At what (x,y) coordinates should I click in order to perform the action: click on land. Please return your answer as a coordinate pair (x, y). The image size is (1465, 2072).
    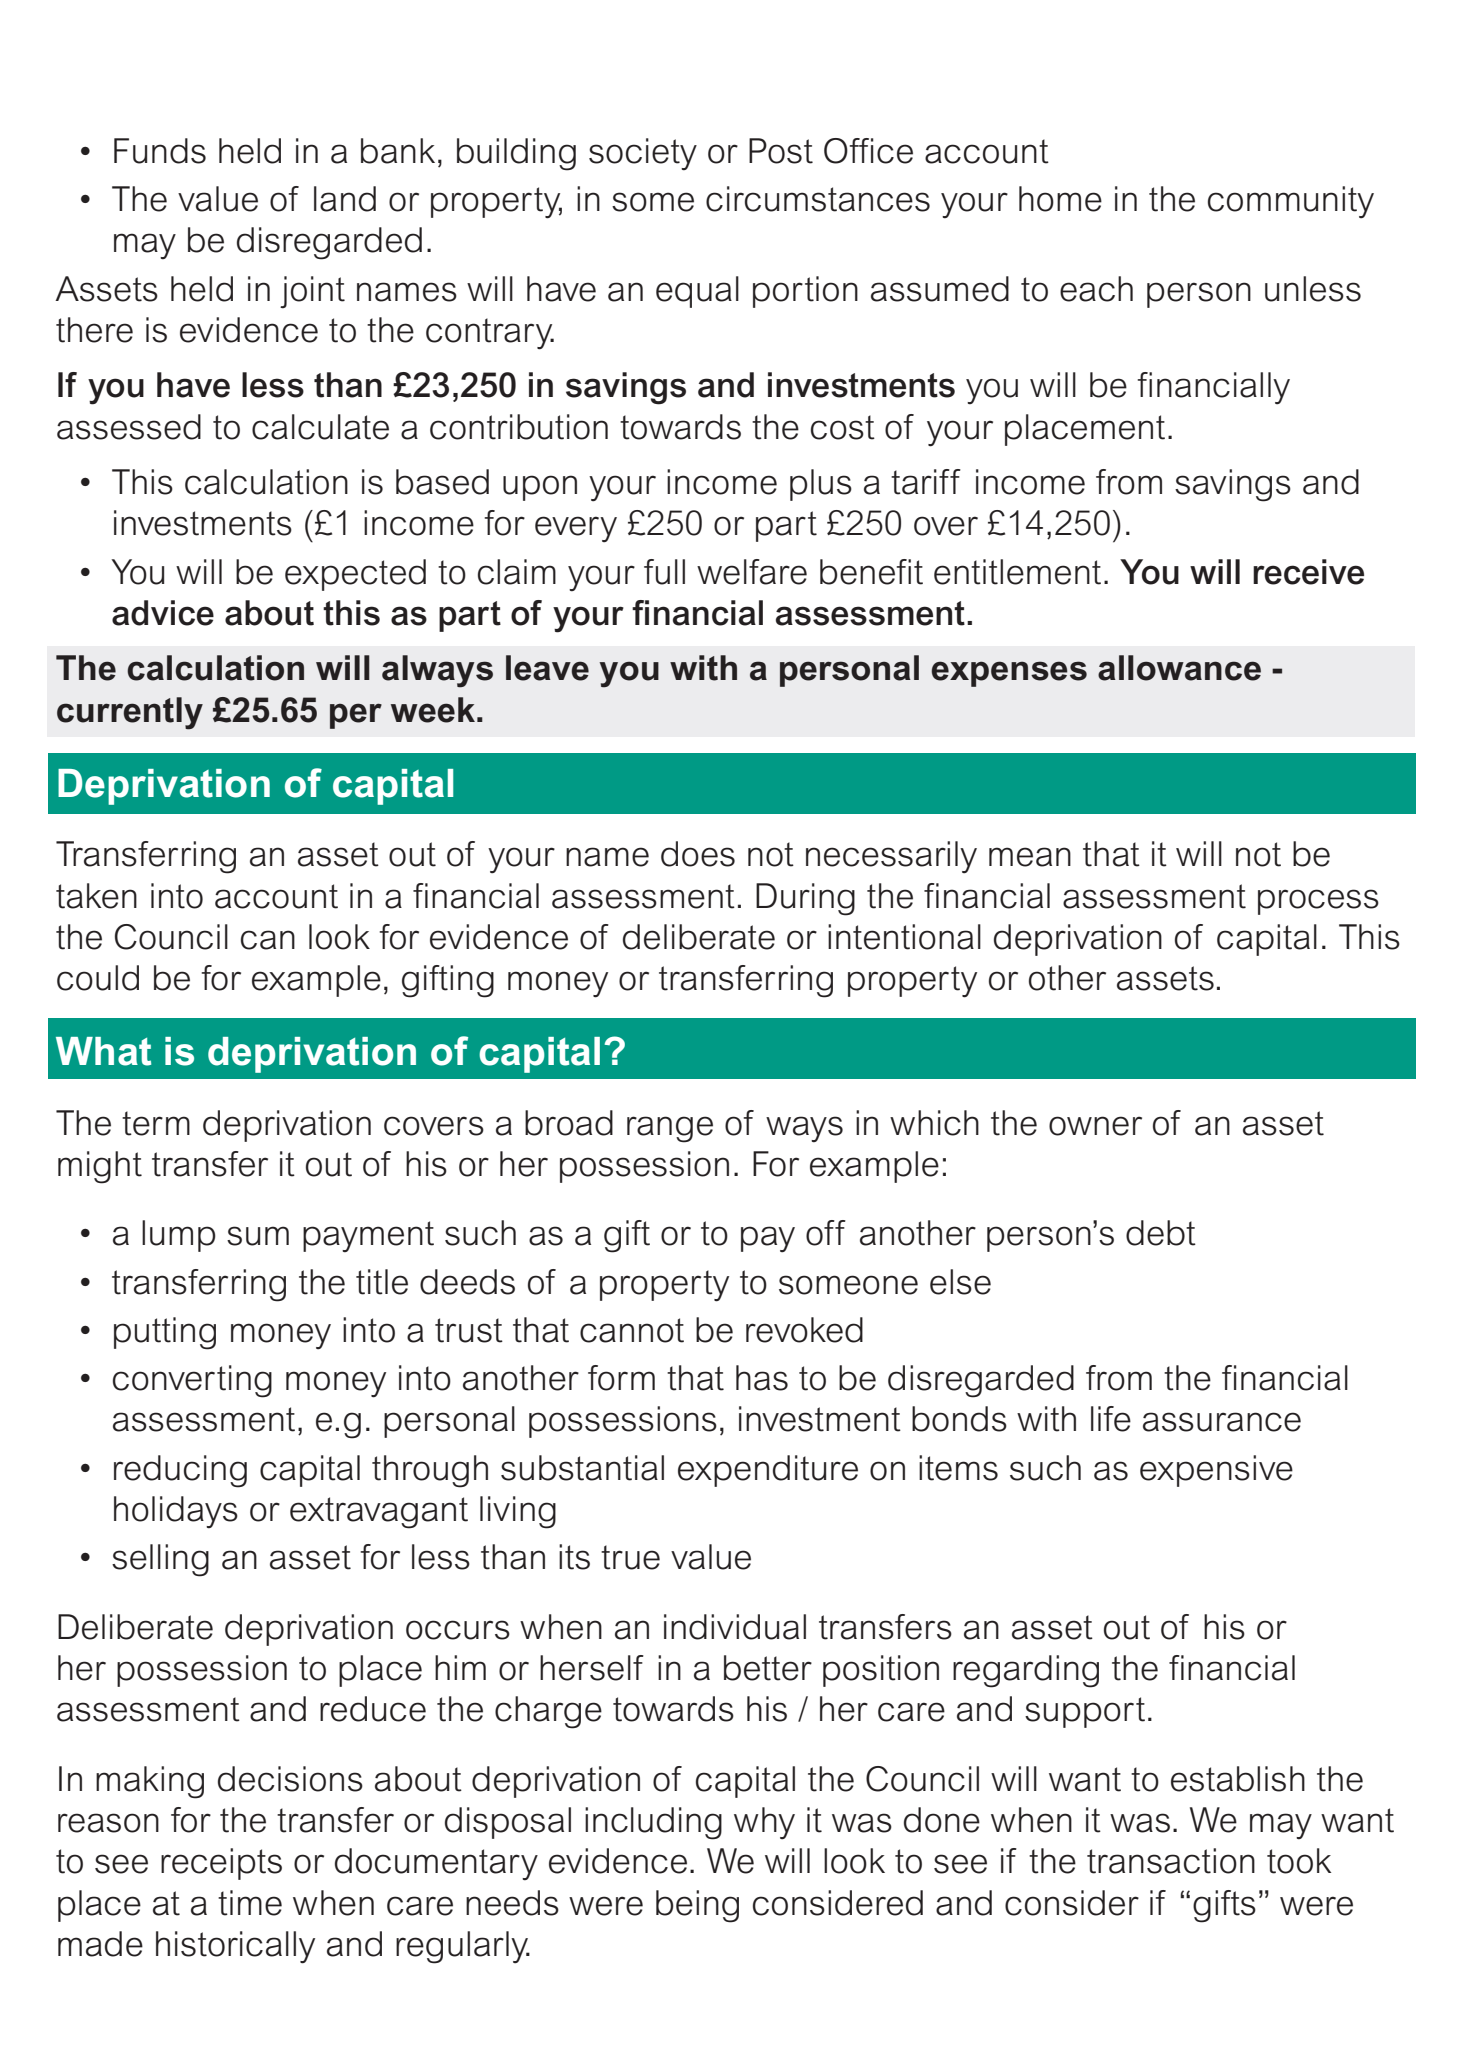
    Looking at the image, I should click on (345, 199).
